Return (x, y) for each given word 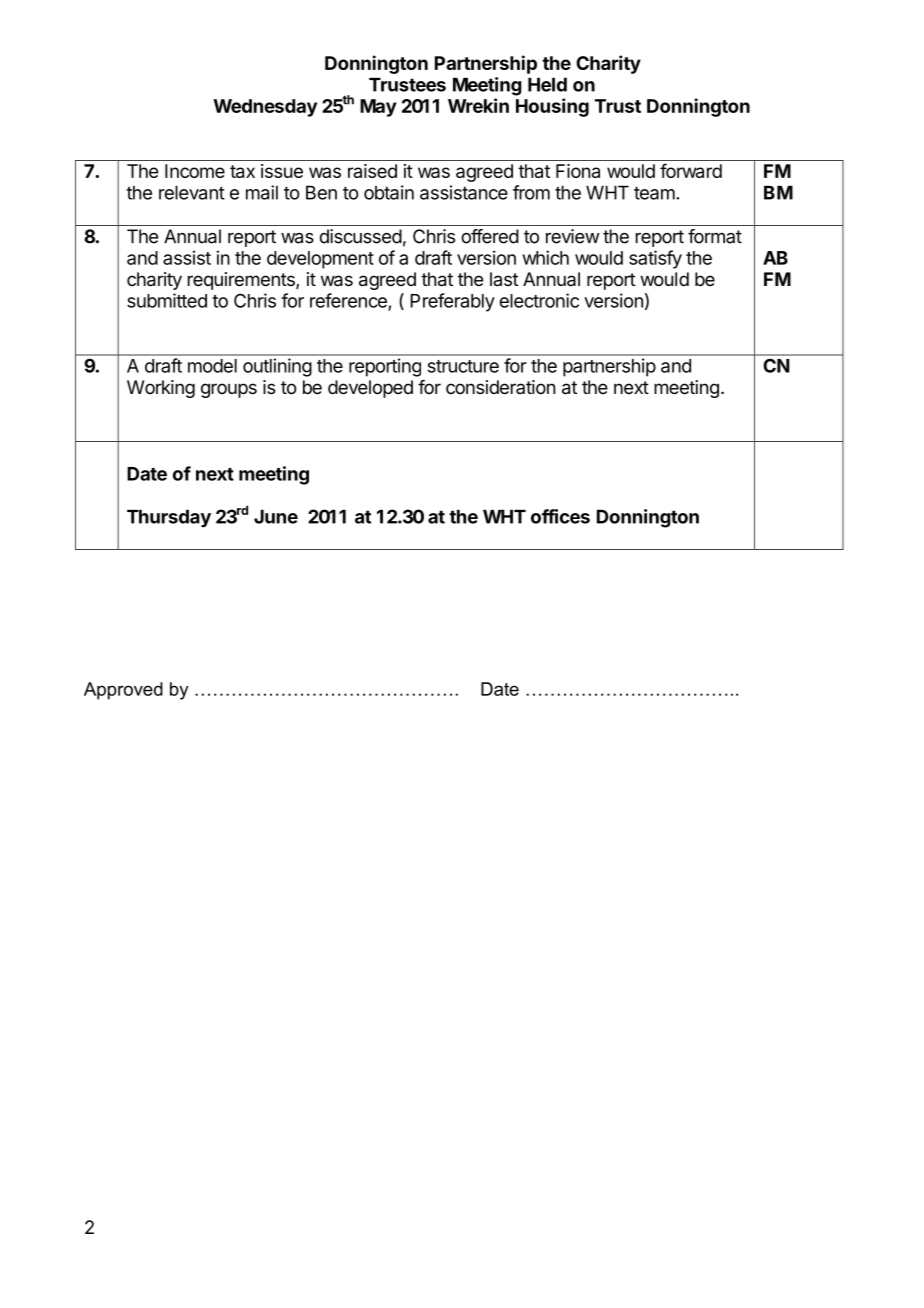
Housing (552, 107)
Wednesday (265, 108)
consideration (501, 387)
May (378, 108)
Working (161, 389)
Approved (123, 691)
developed (370, 389)
